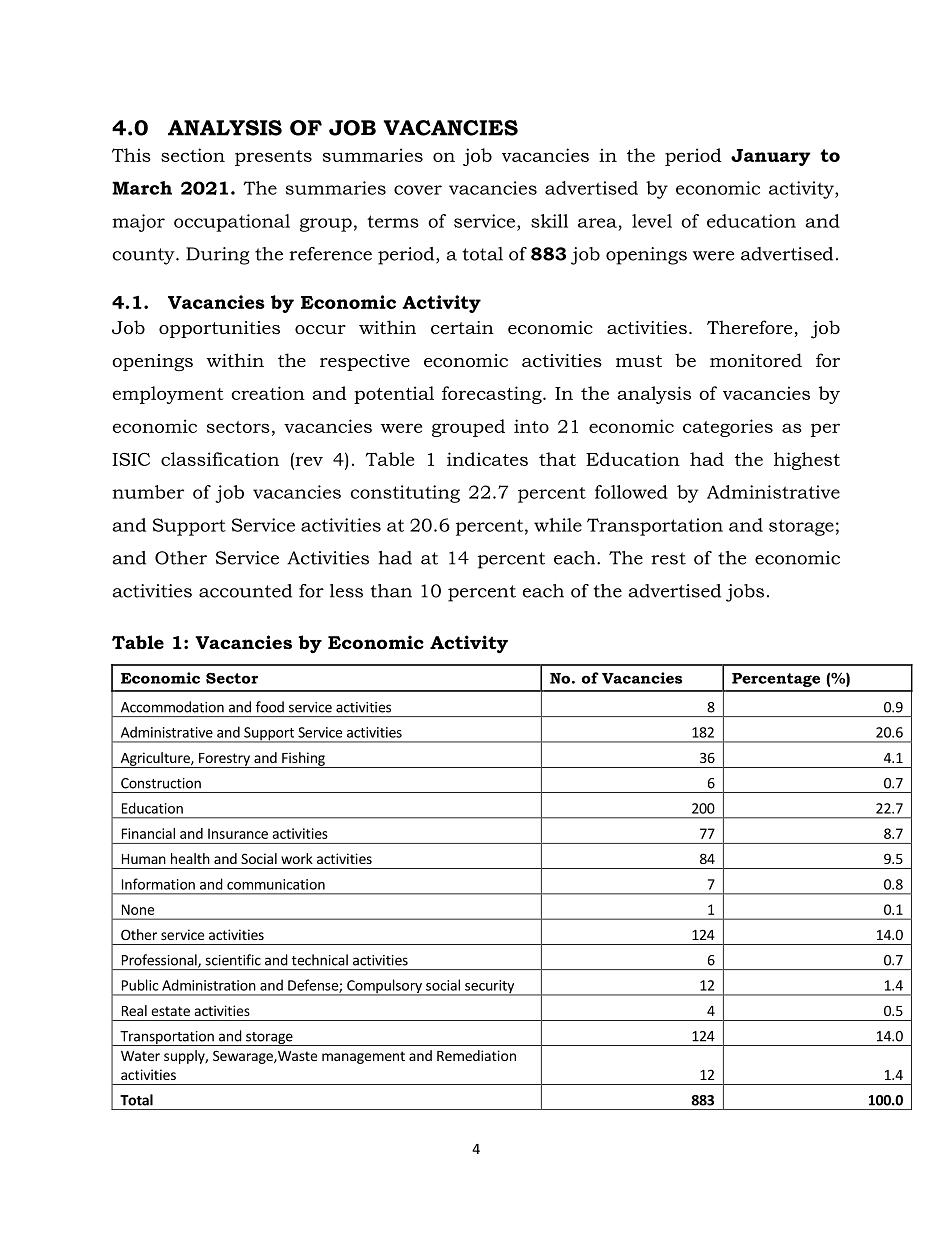 The height and width of the page is (1233, 952). What do you see at coordinates (245, 591) in the page?
I see `accounted` at bounding box center [245, 591].
